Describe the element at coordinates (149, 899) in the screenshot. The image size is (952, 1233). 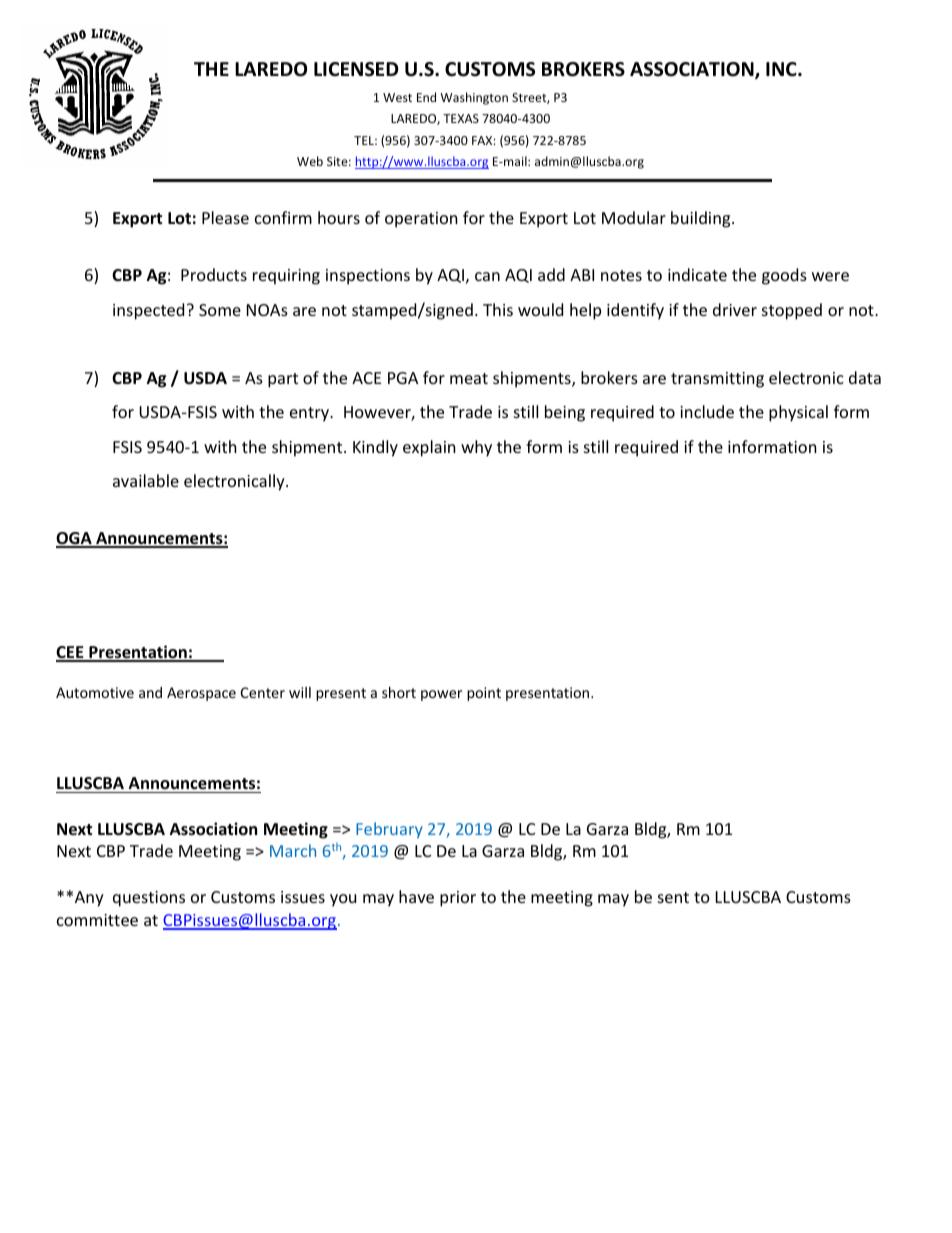
I see `questions` at that location.
